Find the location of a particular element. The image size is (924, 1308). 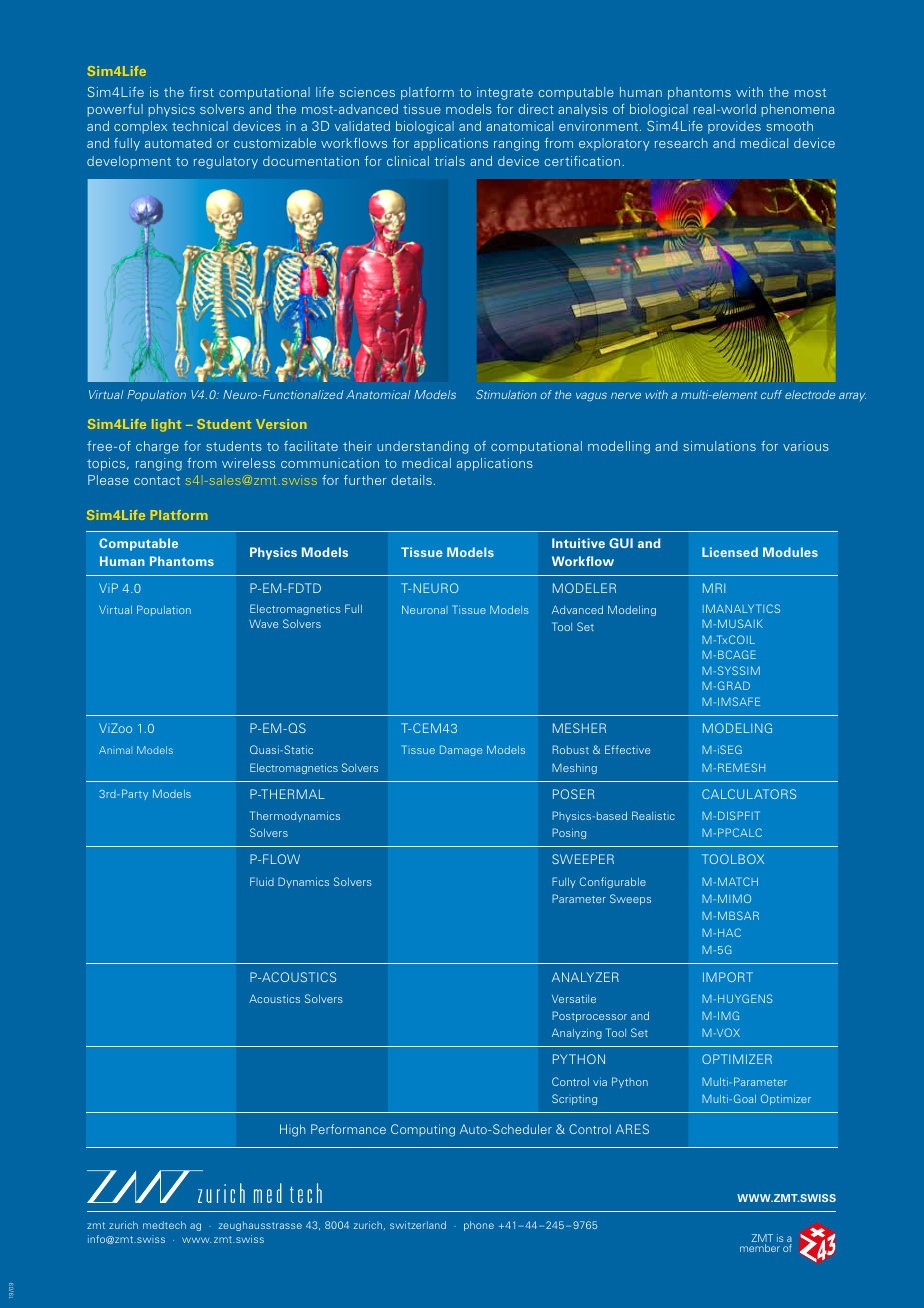

technical is located at coordinates (200, 126).
